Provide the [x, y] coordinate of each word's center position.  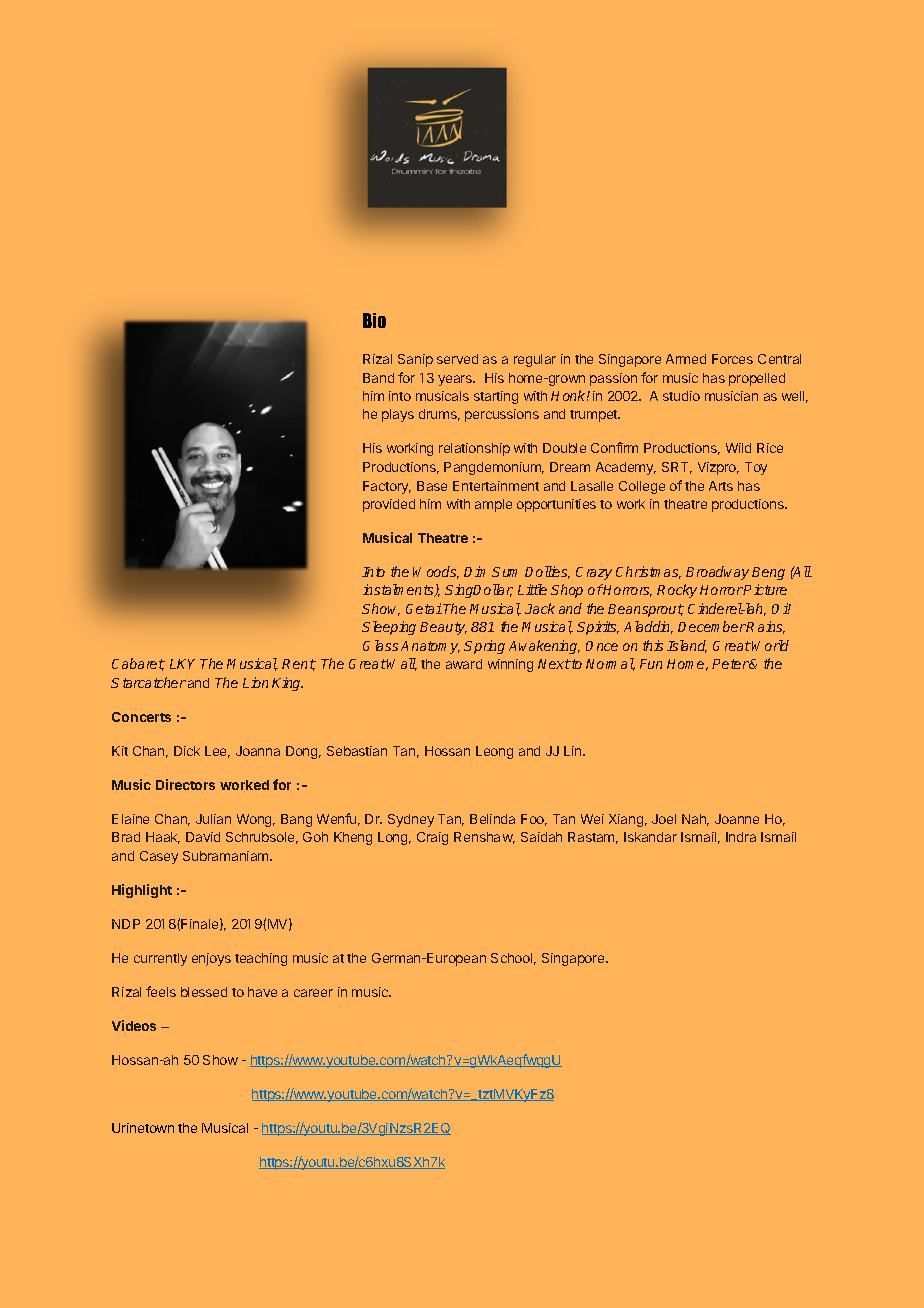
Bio [374, 320]
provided [389, 505]
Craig [432, 838]
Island [687, 646]
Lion [255, 682]
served [457, 359]
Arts [721, 486]
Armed [686, 359]
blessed [204, 992]
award [464, 664]
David [203, 837]
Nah [695, 820]
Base [432, 486]
